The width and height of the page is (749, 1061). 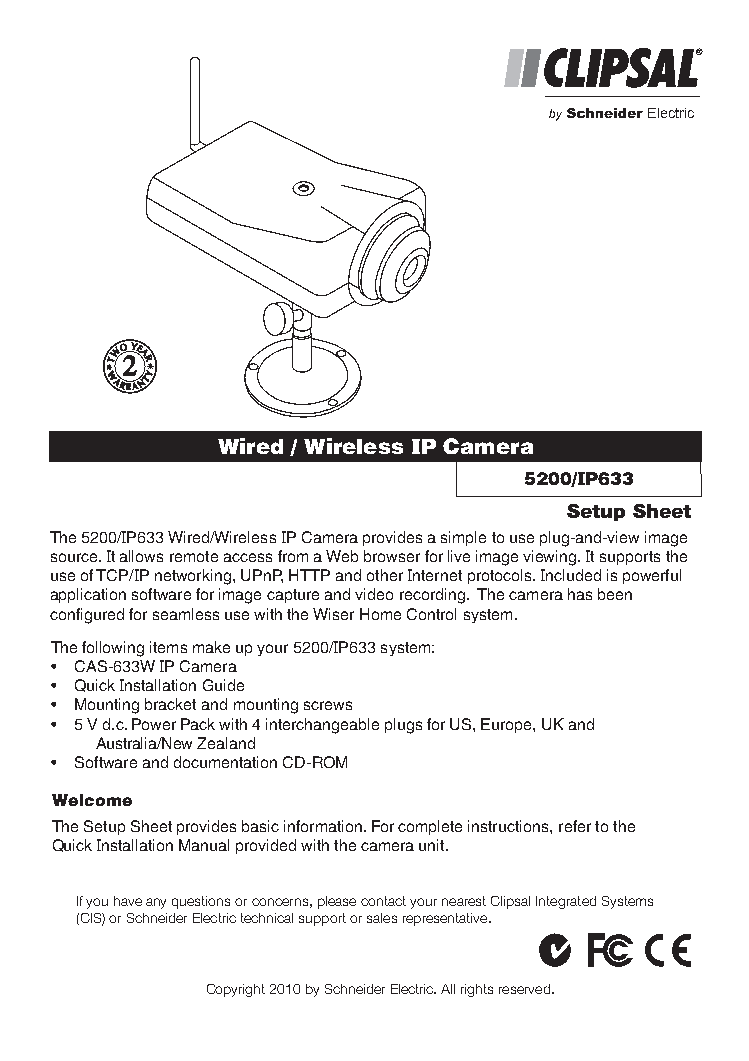 What do you see at coordinates (141, 556) in the page?
I see `allows` at bounding box center [141, 556].
